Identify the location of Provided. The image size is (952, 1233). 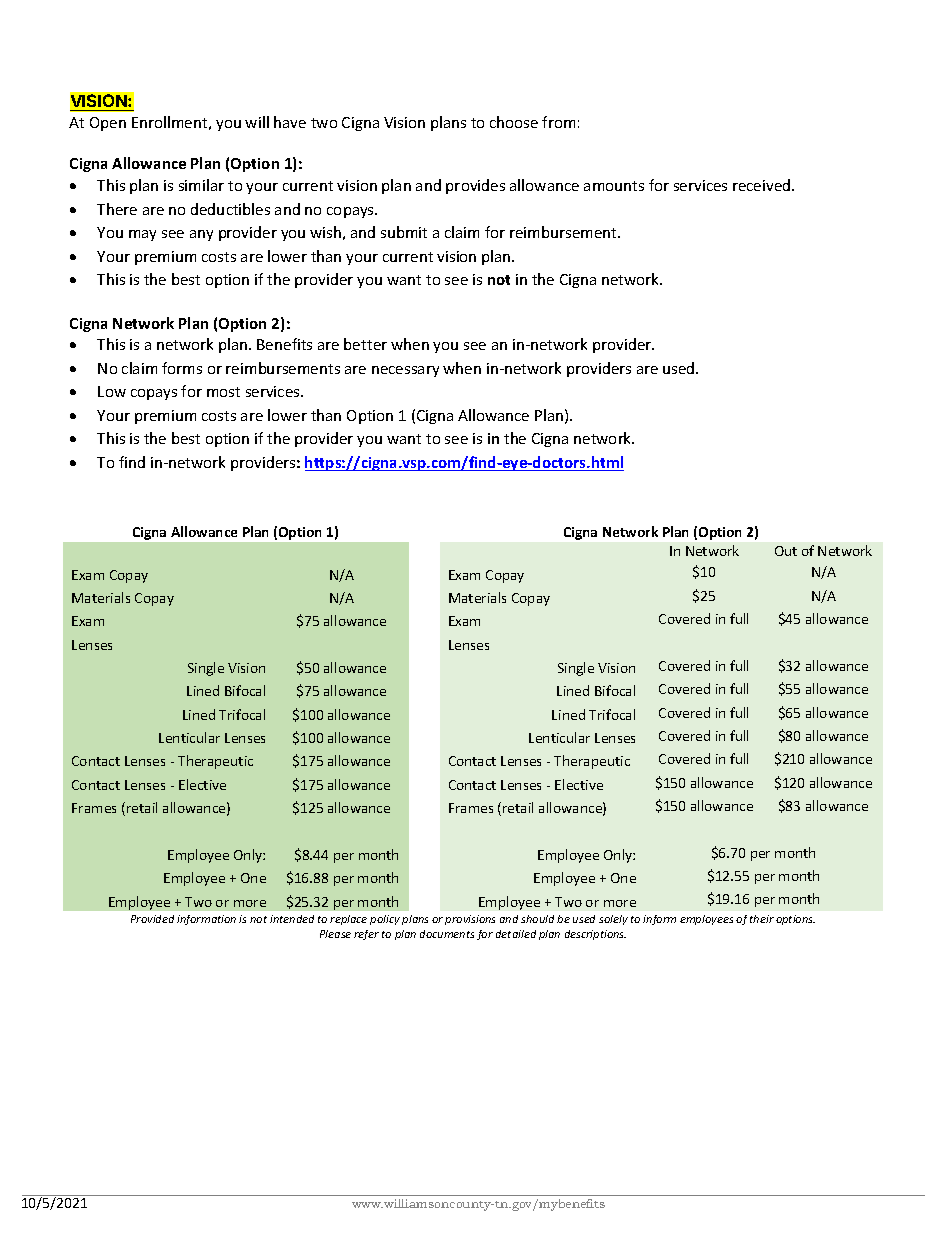
(152, 919).
